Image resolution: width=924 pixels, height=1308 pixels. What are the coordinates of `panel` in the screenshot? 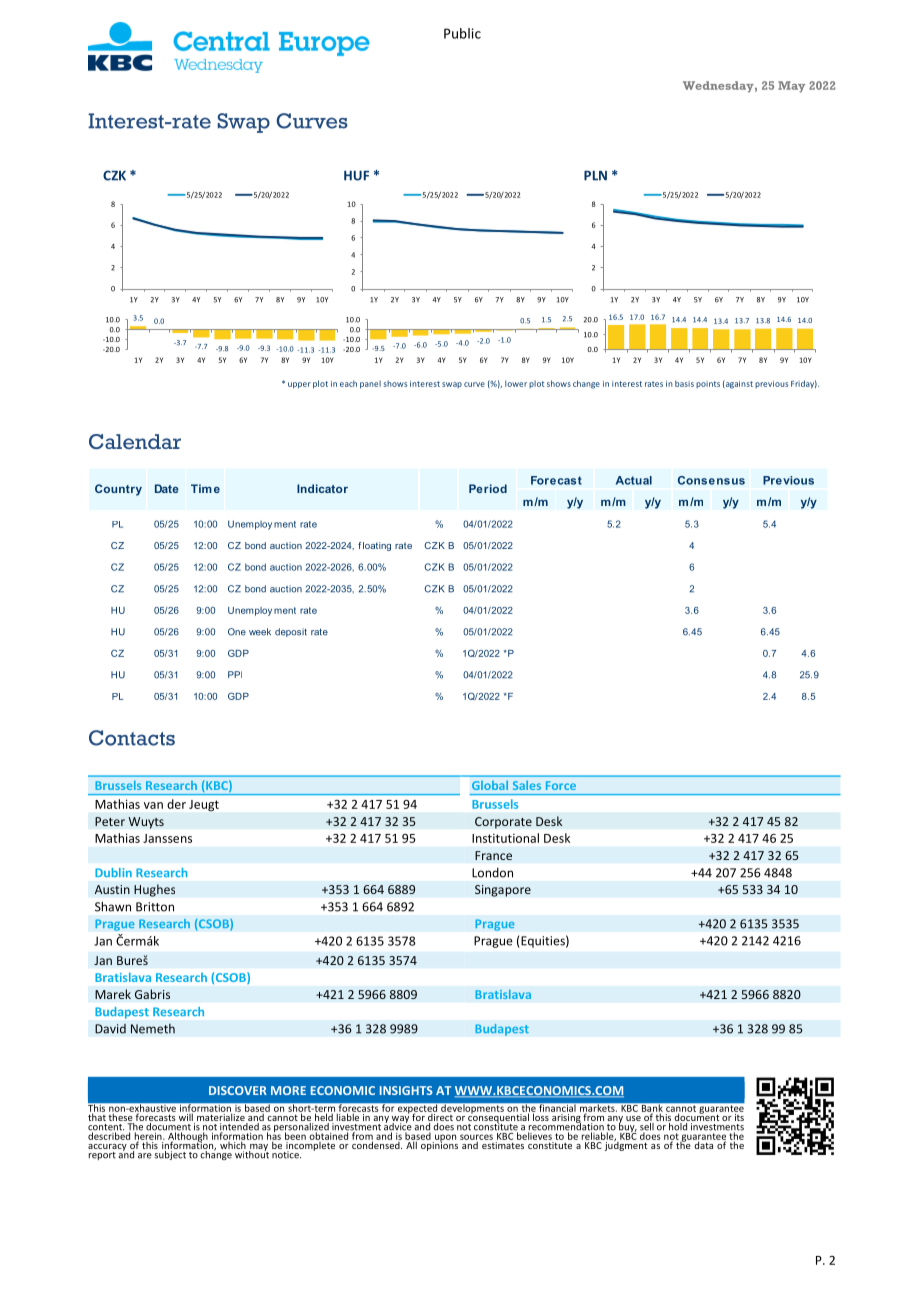 It's located at (370, 384).
